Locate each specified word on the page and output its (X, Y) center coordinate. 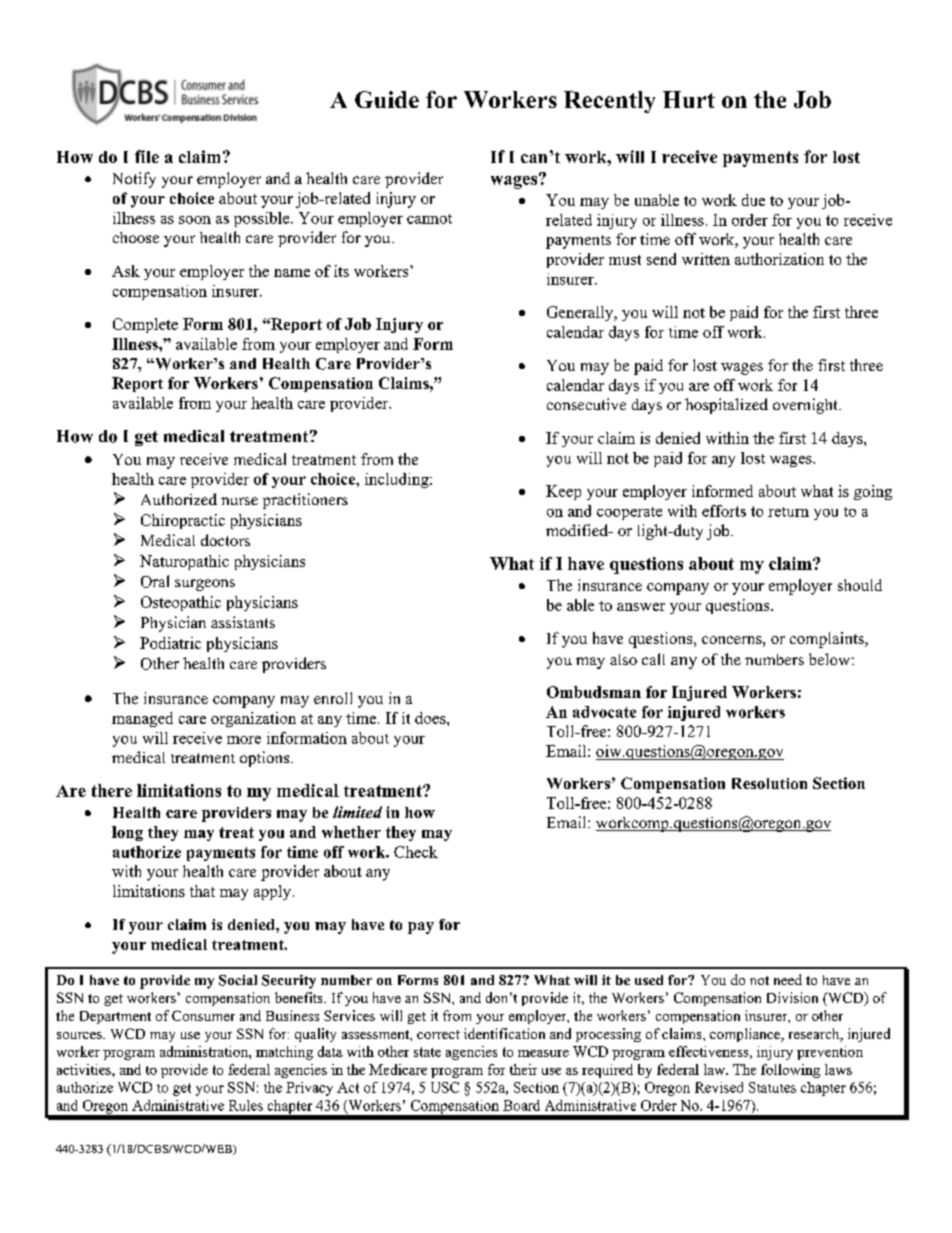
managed (142, 719)
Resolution (769, 783)
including (398, 480)
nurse (239, 501)
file (147, 156)
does (431, 718)
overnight (806, 406)
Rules (246, 1105)
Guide (387, 99)
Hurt (689, 99)
